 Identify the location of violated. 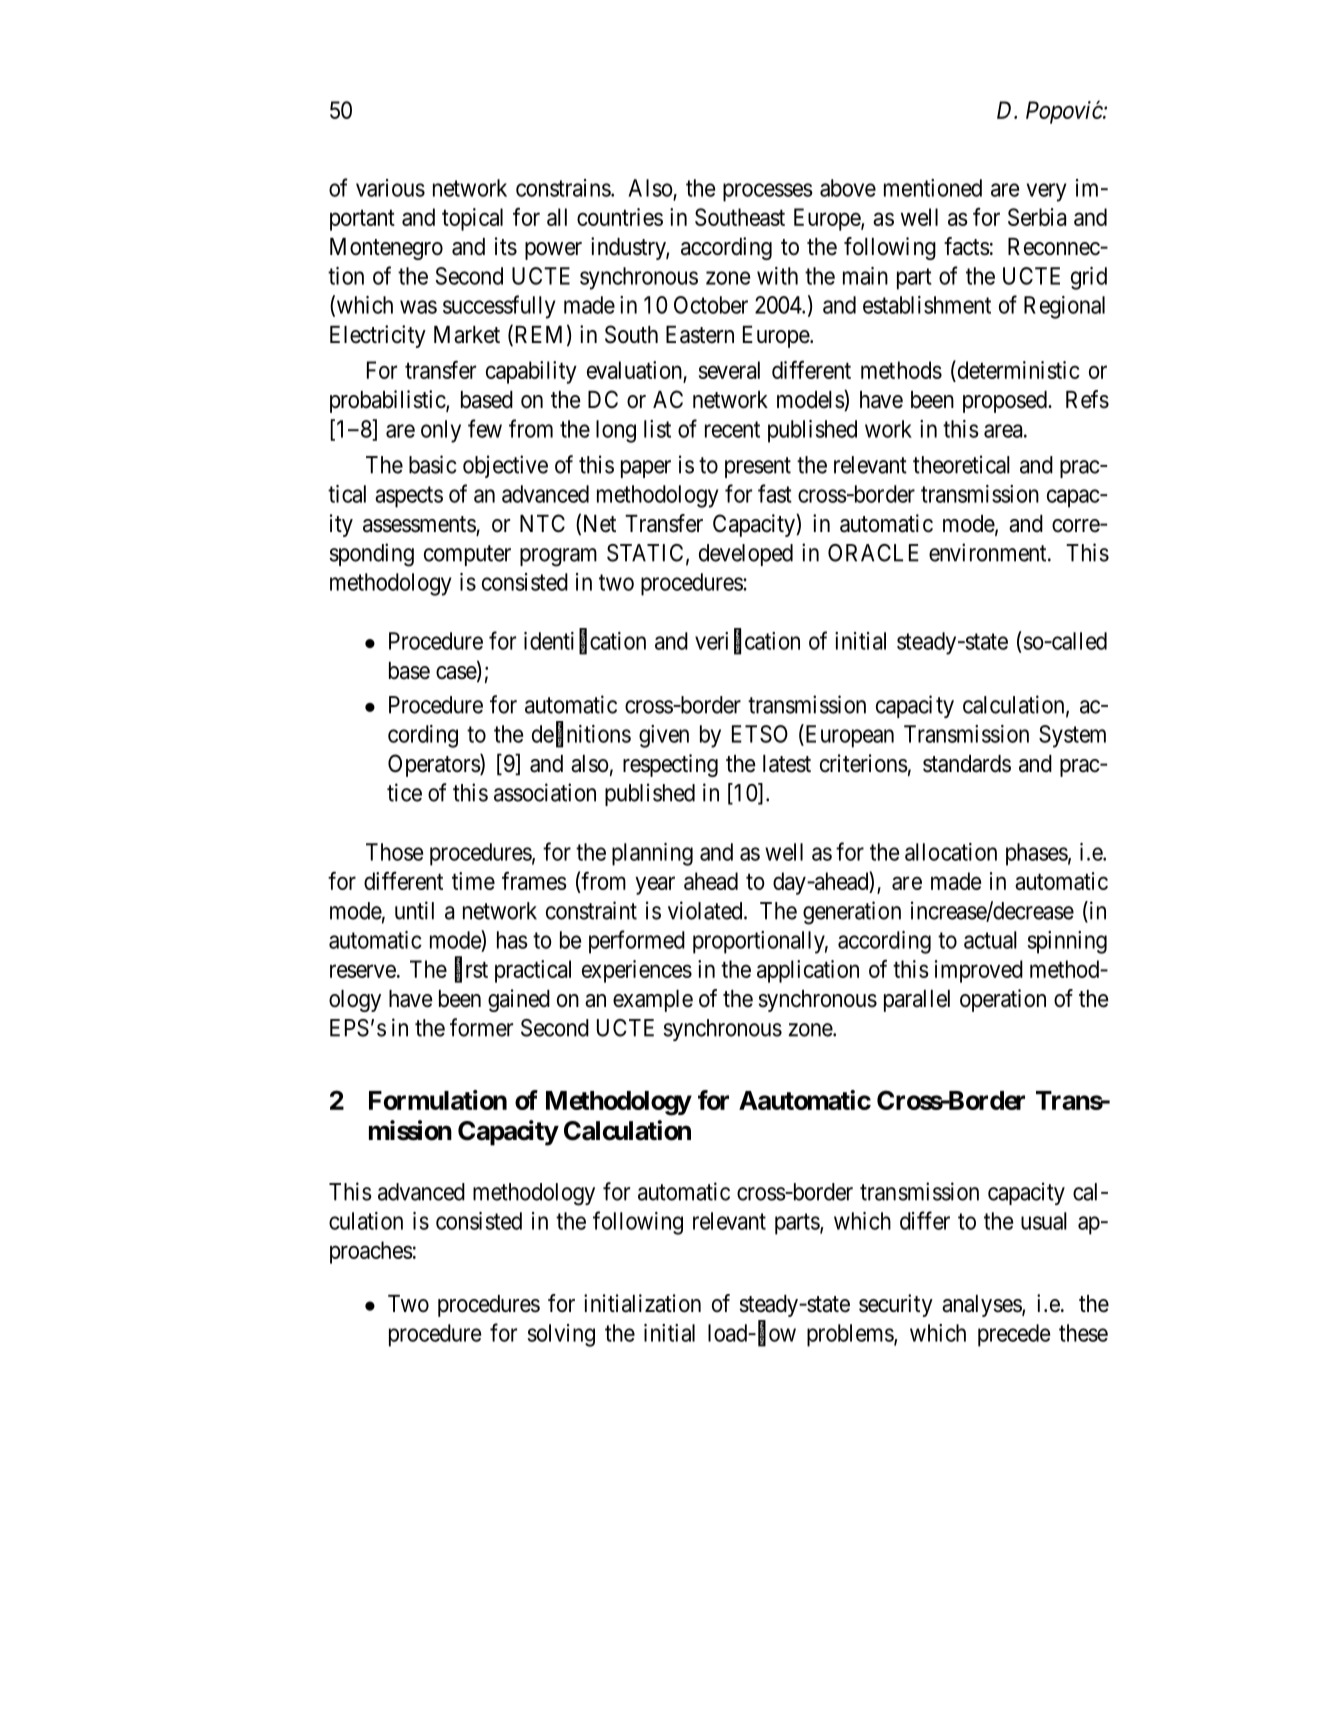
(706, 910).
